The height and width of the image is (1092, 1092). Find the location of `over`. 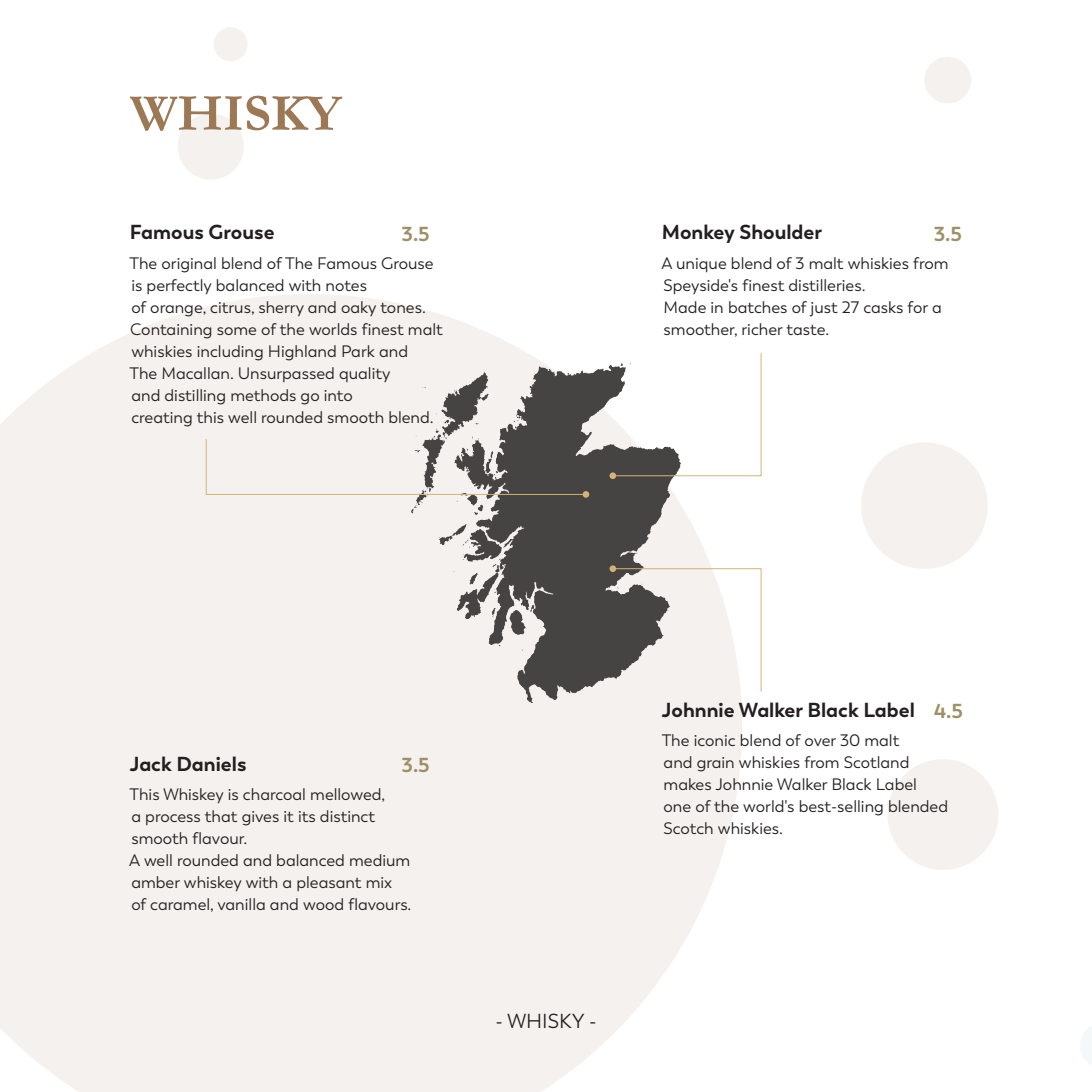

over is located at coordinates (820, 742).
